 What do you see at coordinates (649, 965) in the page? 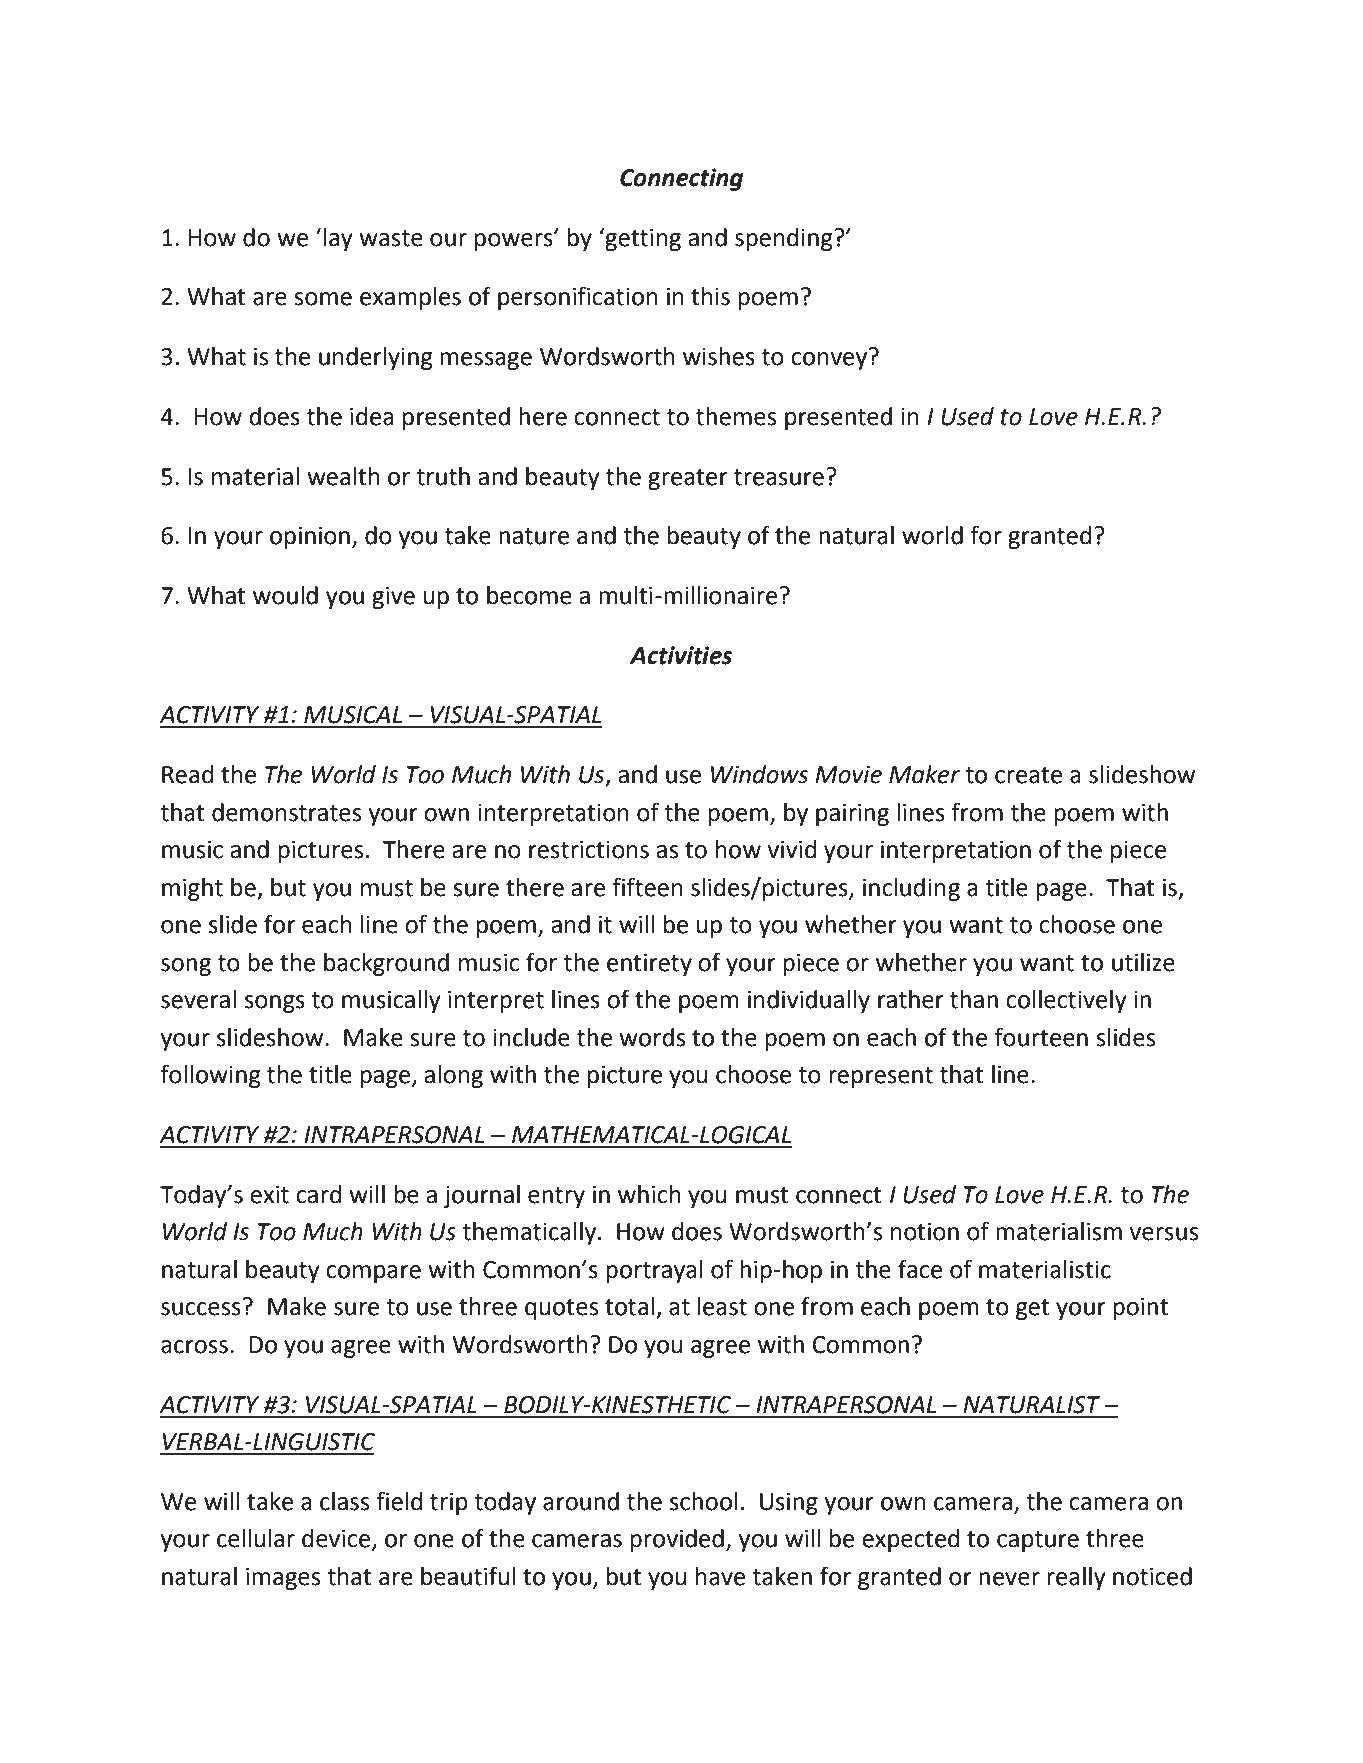
I see `entirety` at bounding box center [649, 965].
